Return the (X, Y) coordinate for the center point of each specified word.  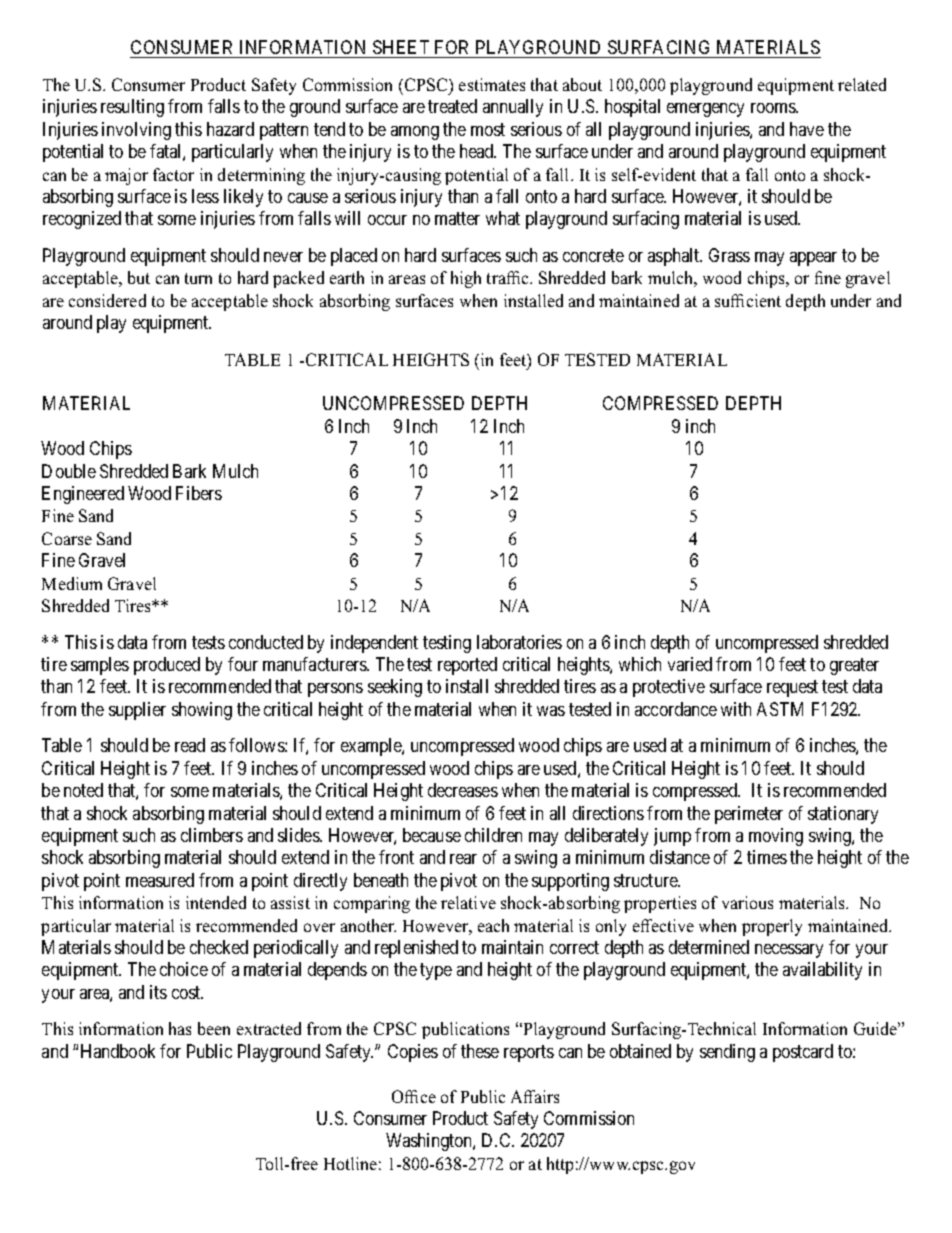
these (480, 1051)
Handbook (118, 1051)
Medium (72, 583)
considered (107, 300)
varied (690, 664)
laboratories (519, 642)
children (493, 835)
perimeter (749, 815)
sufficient (748, 300)
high (466, 279)
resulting (132, 108)
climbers (212, 835)
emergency (705, 110)
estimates (492, 84)
